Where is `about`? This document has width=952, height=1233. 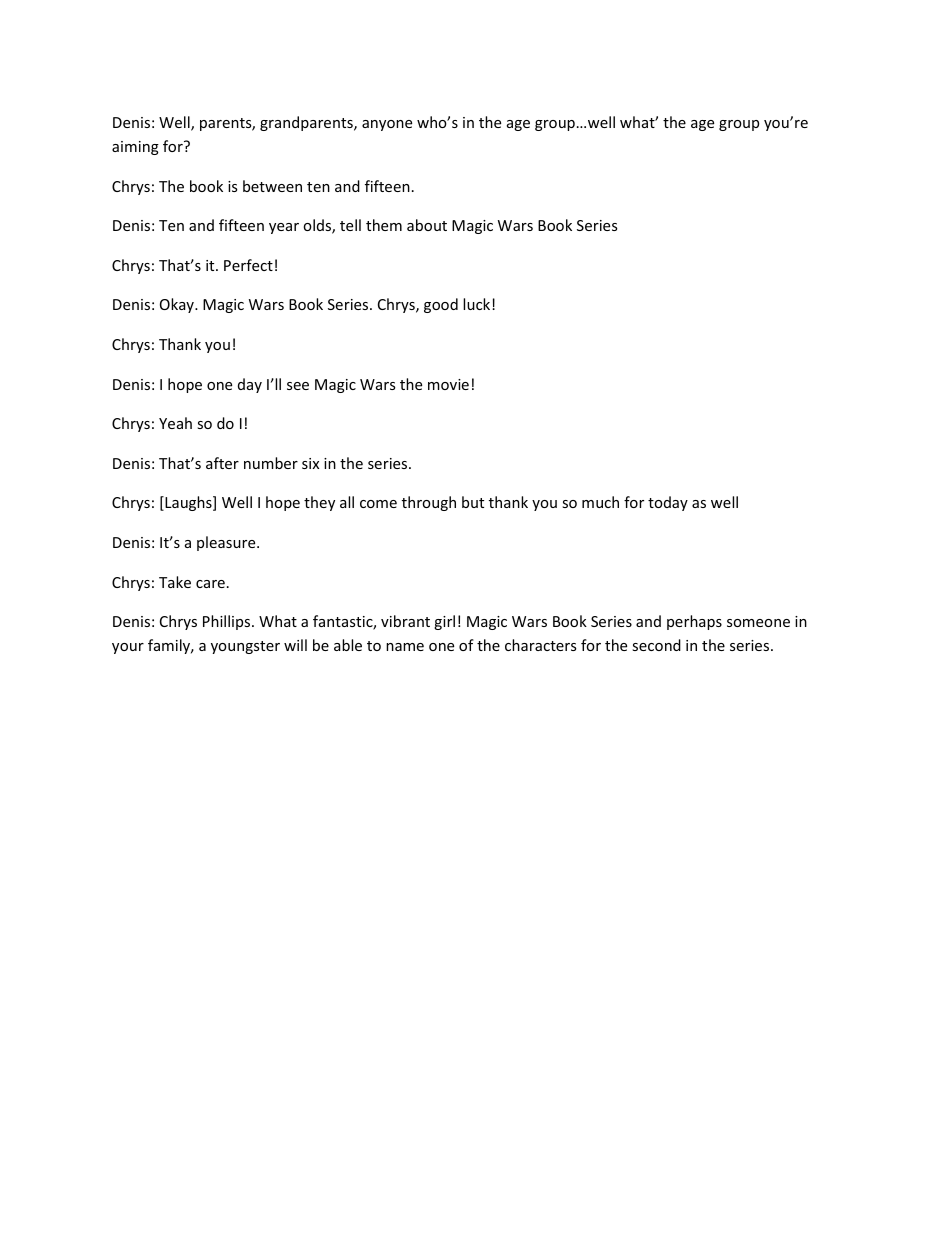
about is located at coordinates (427, 225).
